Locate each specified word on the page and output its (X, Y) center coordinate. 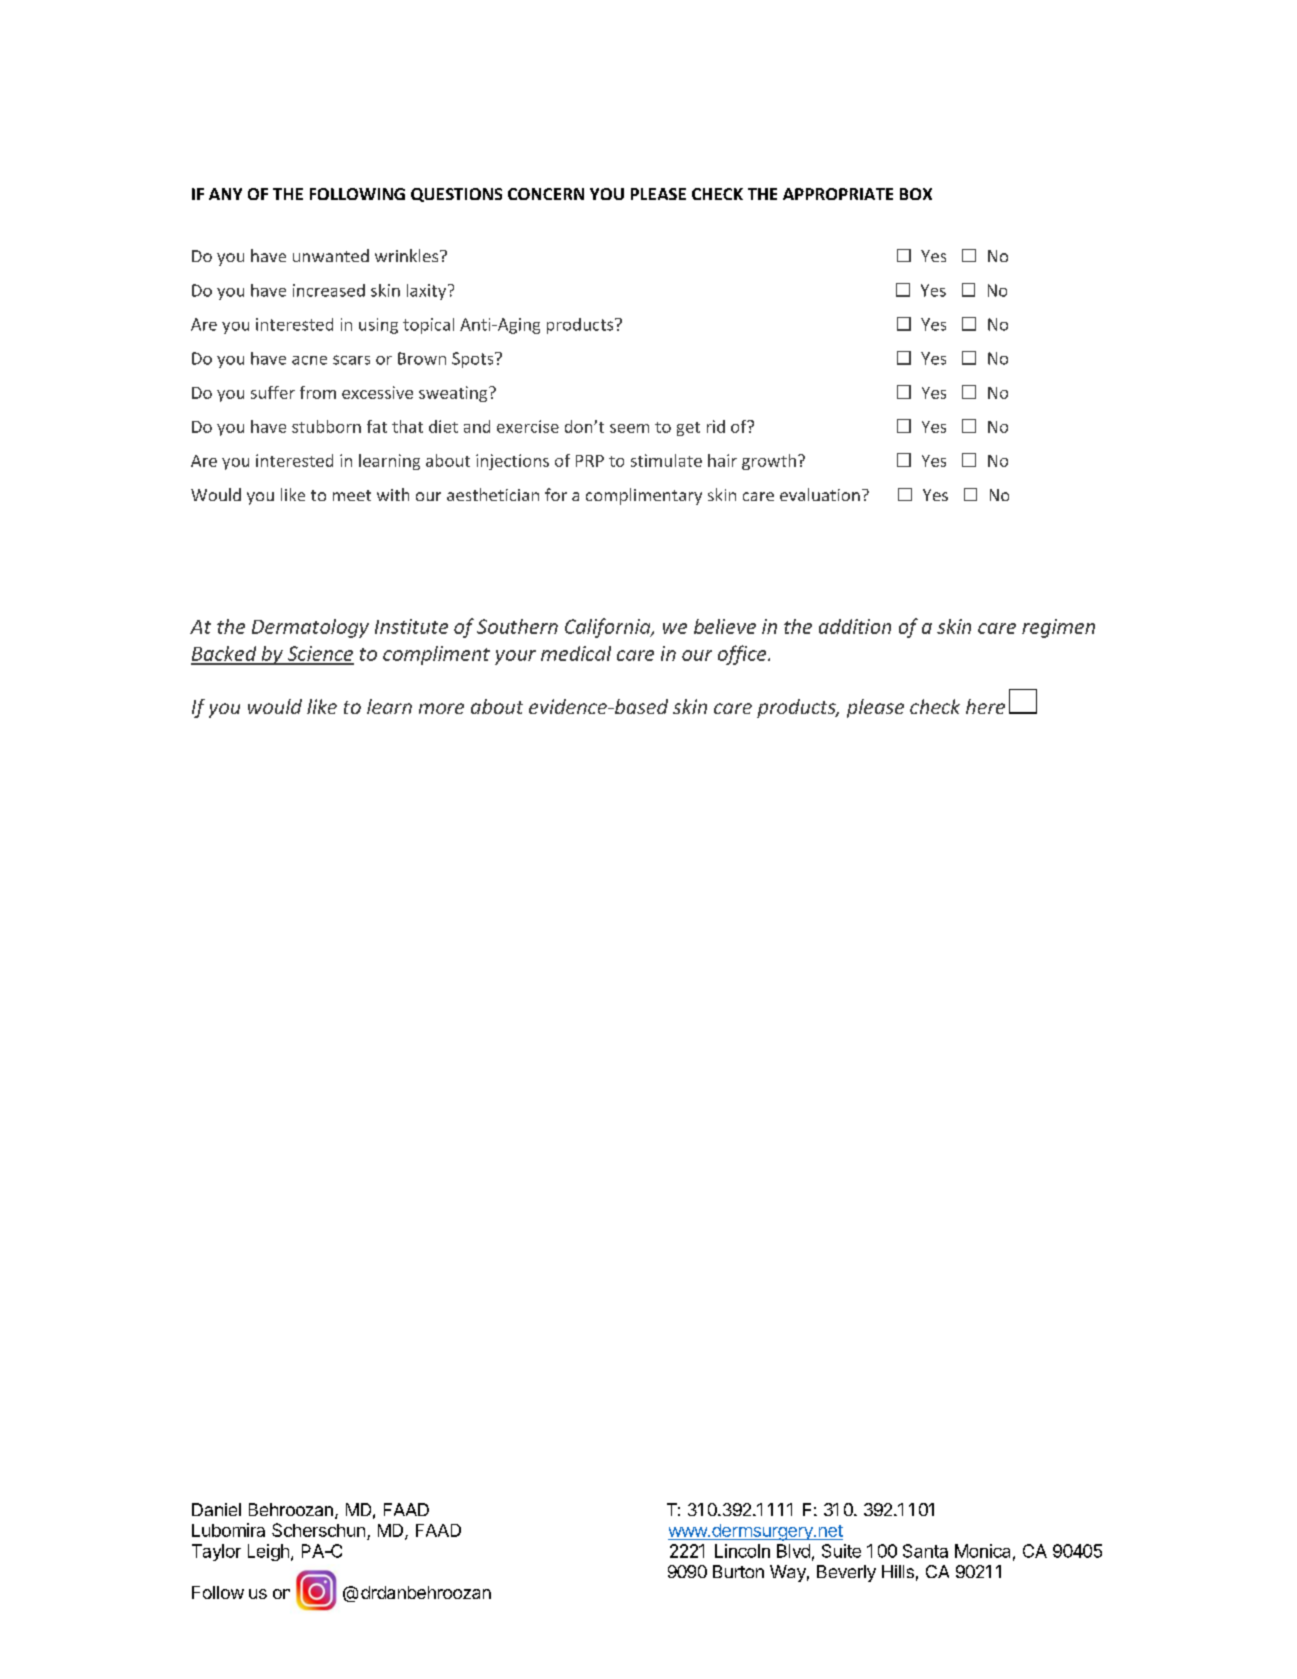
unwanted (331, 255)
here (985, 706)
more (441, 708)
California (609, 628)
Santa (925, 1551)
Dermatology (310, 628)
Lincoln (742, 1551)
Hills (898, 1571)
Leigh (268, 1552)
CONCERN (546, 194)
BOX (916, 194)
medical (576, 653)
